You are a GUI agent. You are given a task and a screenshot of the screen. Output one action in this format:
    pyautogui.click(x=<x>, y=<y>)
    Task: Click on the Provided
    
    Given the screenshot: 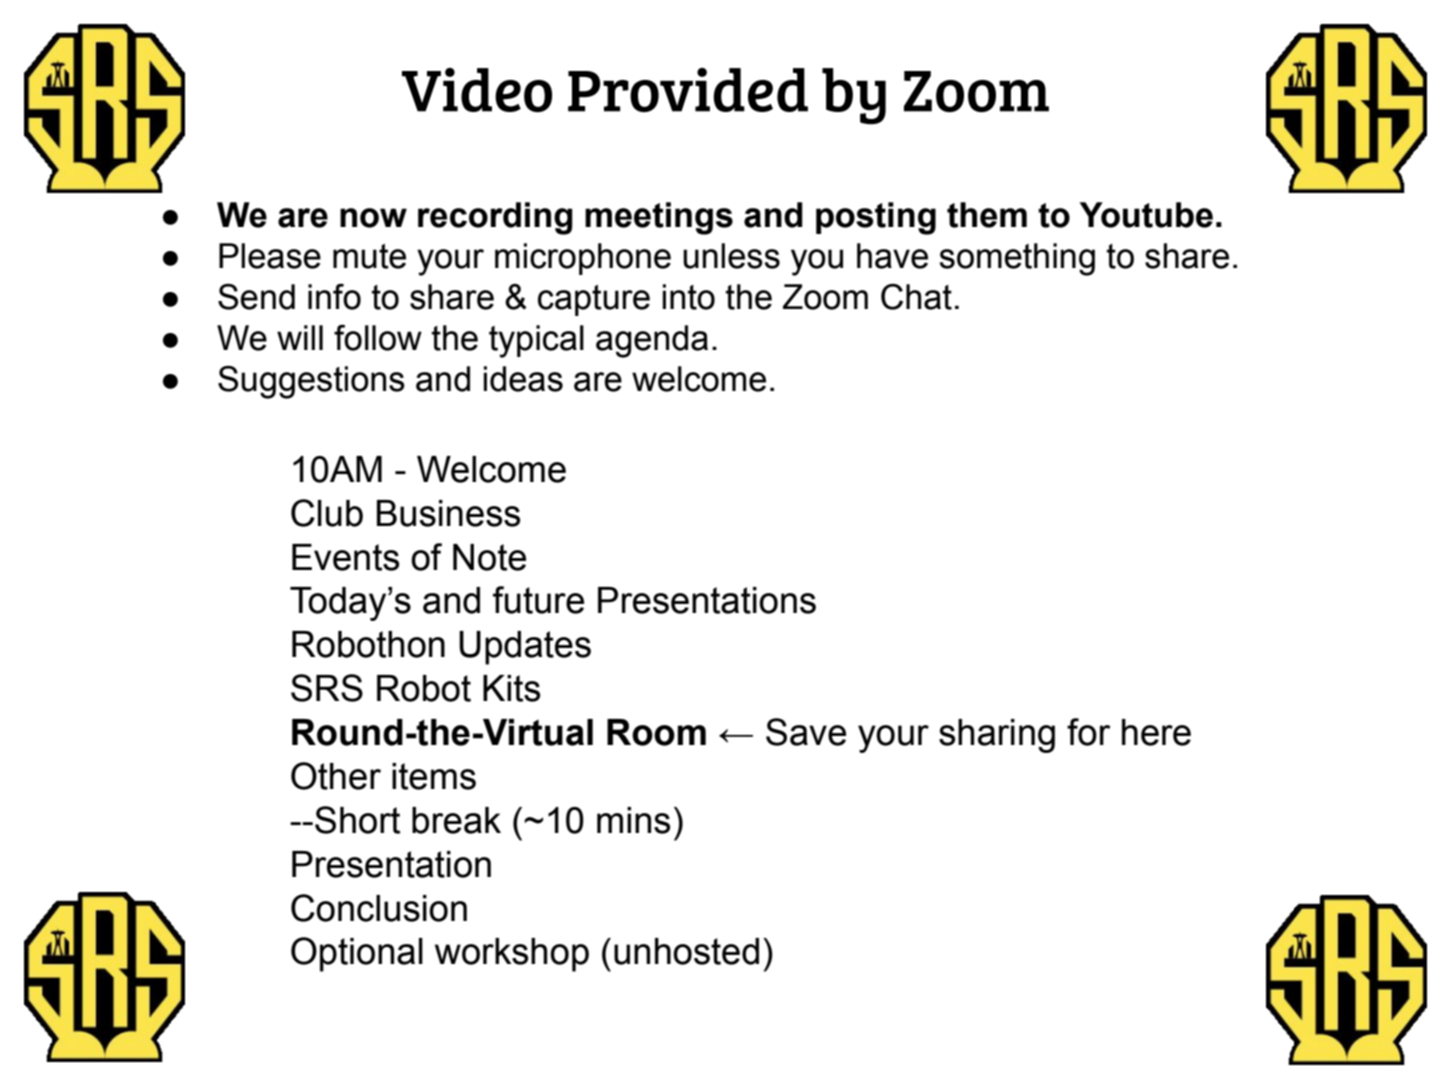 What is the action you would take?
    pyautogui.click(x=688, y=90)
